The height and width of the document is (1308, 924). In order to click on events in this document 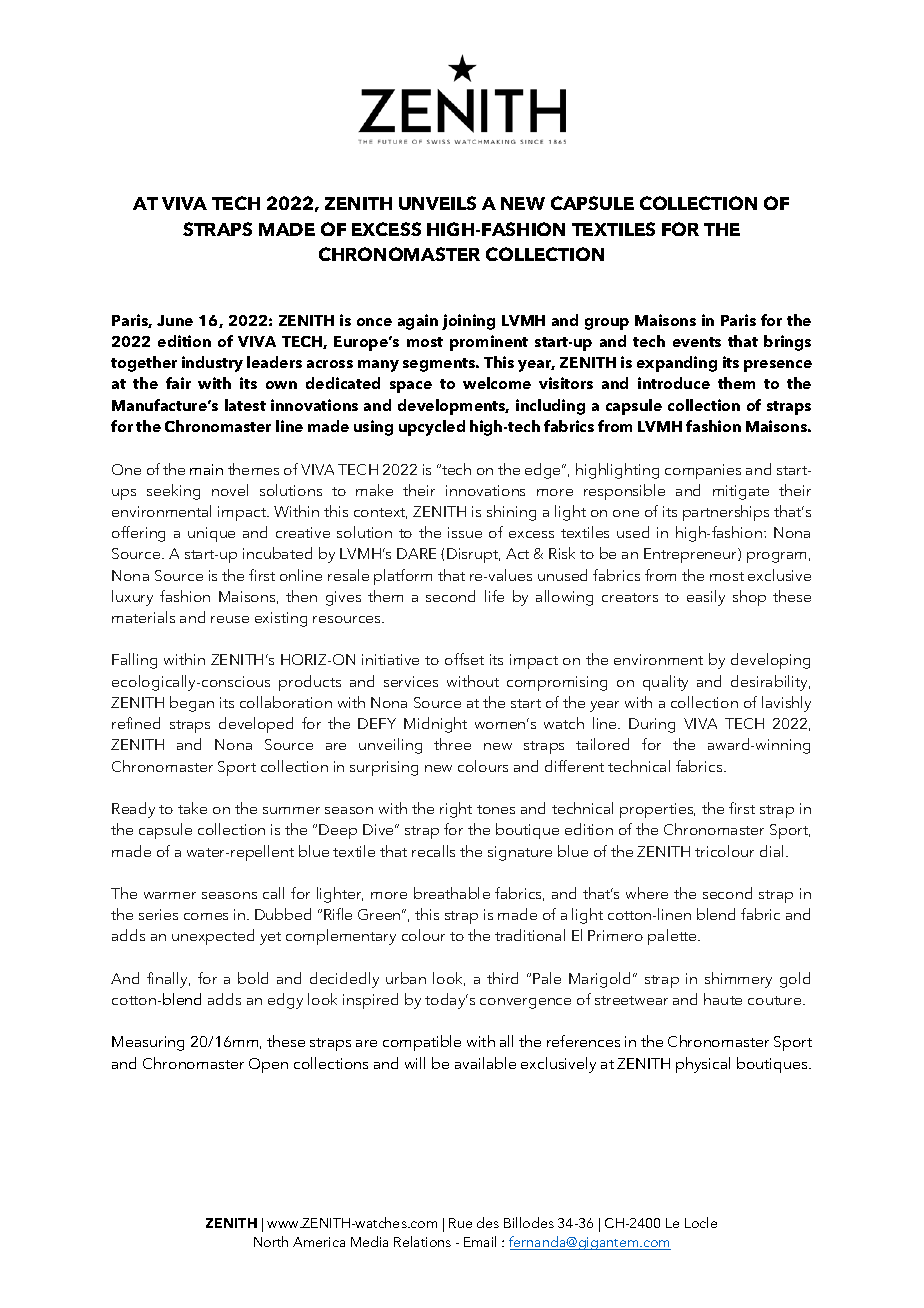, I will do `click(697, 342)`.
